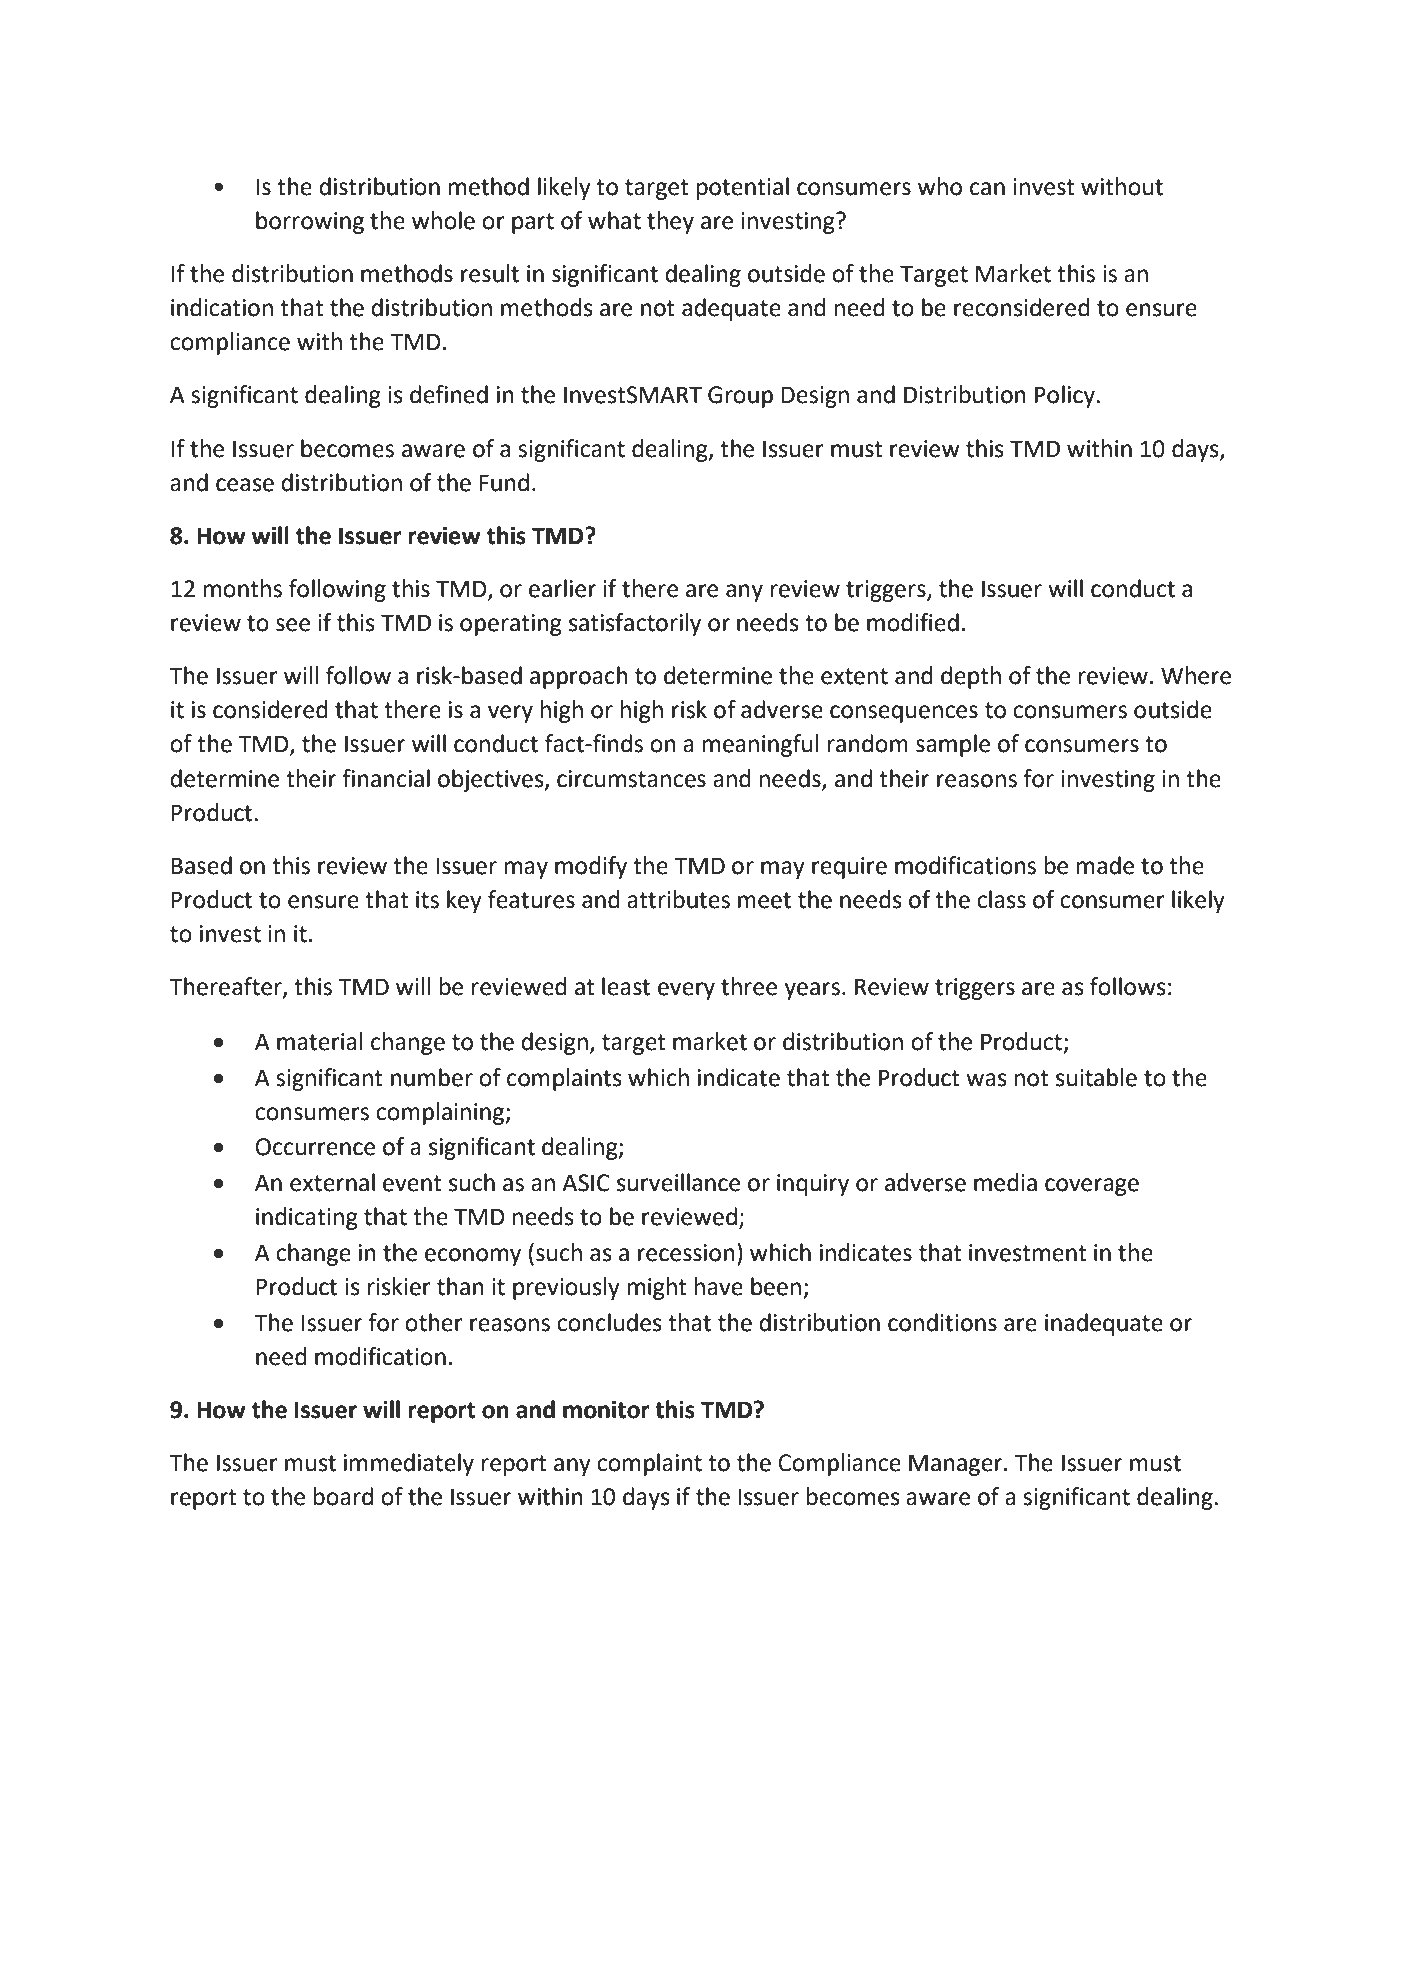  I want to click on three, so click(749, 986).
